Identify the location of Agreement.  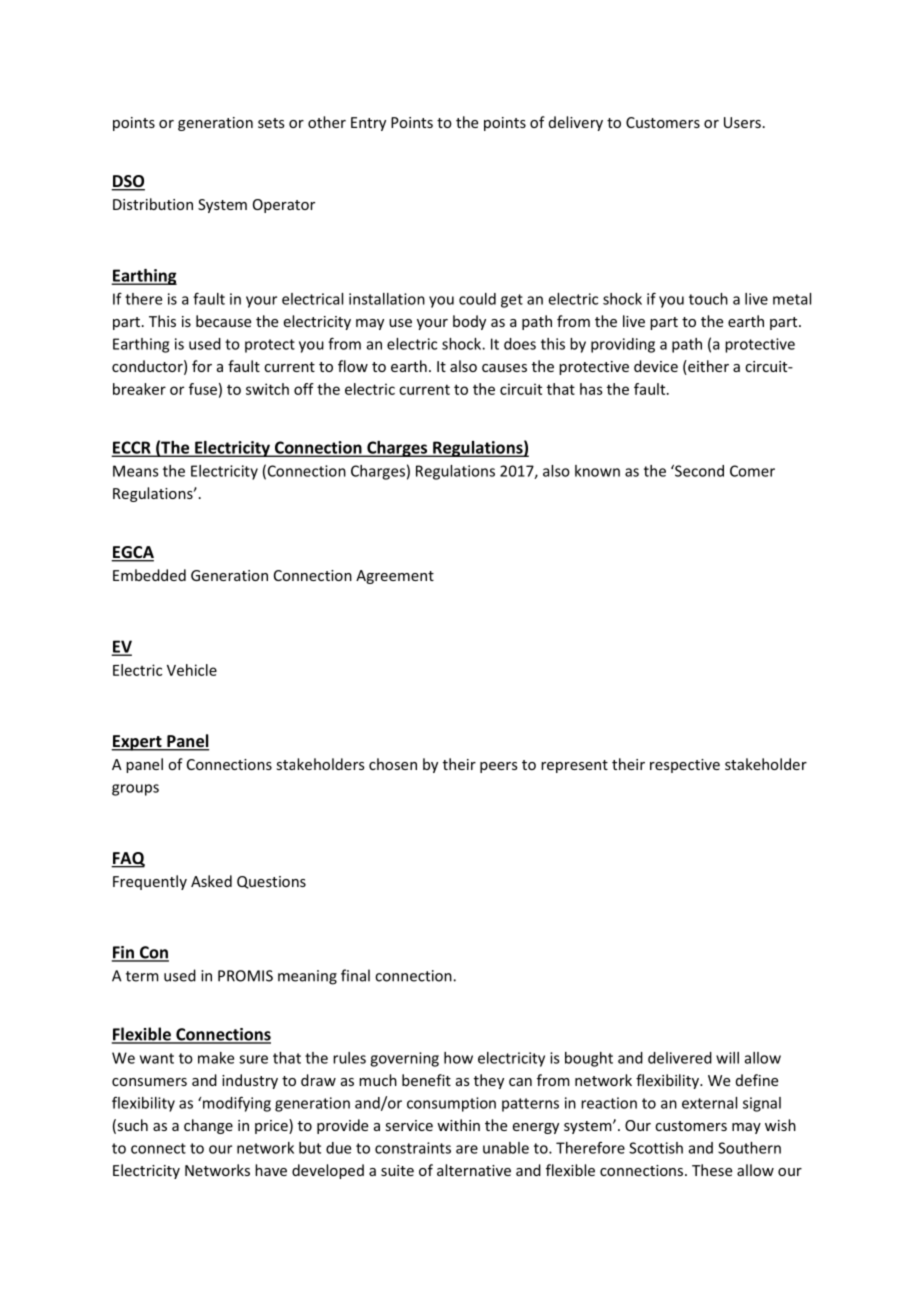
(395, 577).
